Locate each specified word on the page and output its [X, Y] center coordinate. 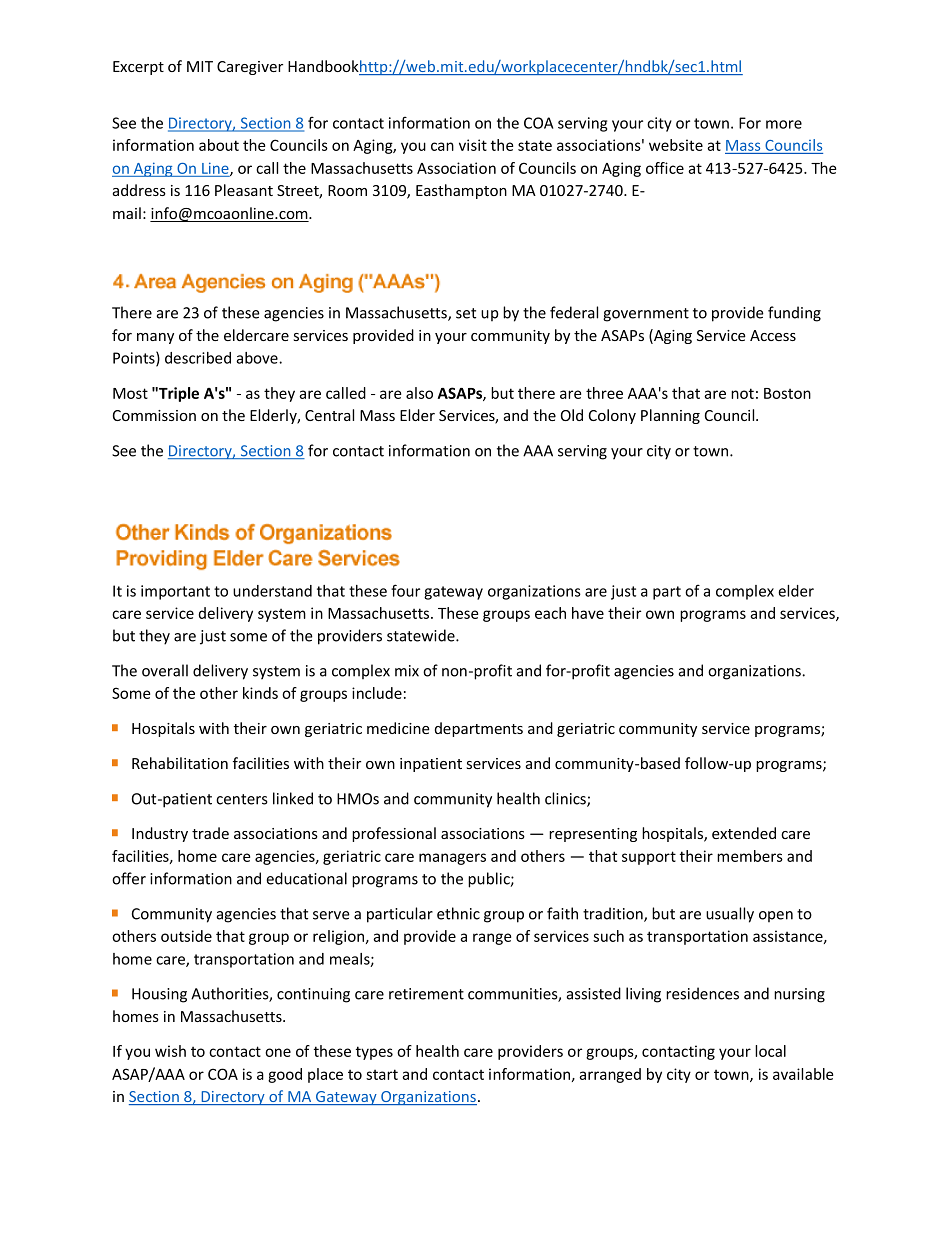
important [175, 592]
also [419, 393]
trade [210, 833]
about [219, 145]
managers [452, 859]
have [588, 613]
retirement [426, 994]
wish [170, 1051]
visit [473, 145]
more [784, 124]
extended [744, 833]
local [770, 1051]
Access [773, 335]
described [198, 358]
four [405, 590]
